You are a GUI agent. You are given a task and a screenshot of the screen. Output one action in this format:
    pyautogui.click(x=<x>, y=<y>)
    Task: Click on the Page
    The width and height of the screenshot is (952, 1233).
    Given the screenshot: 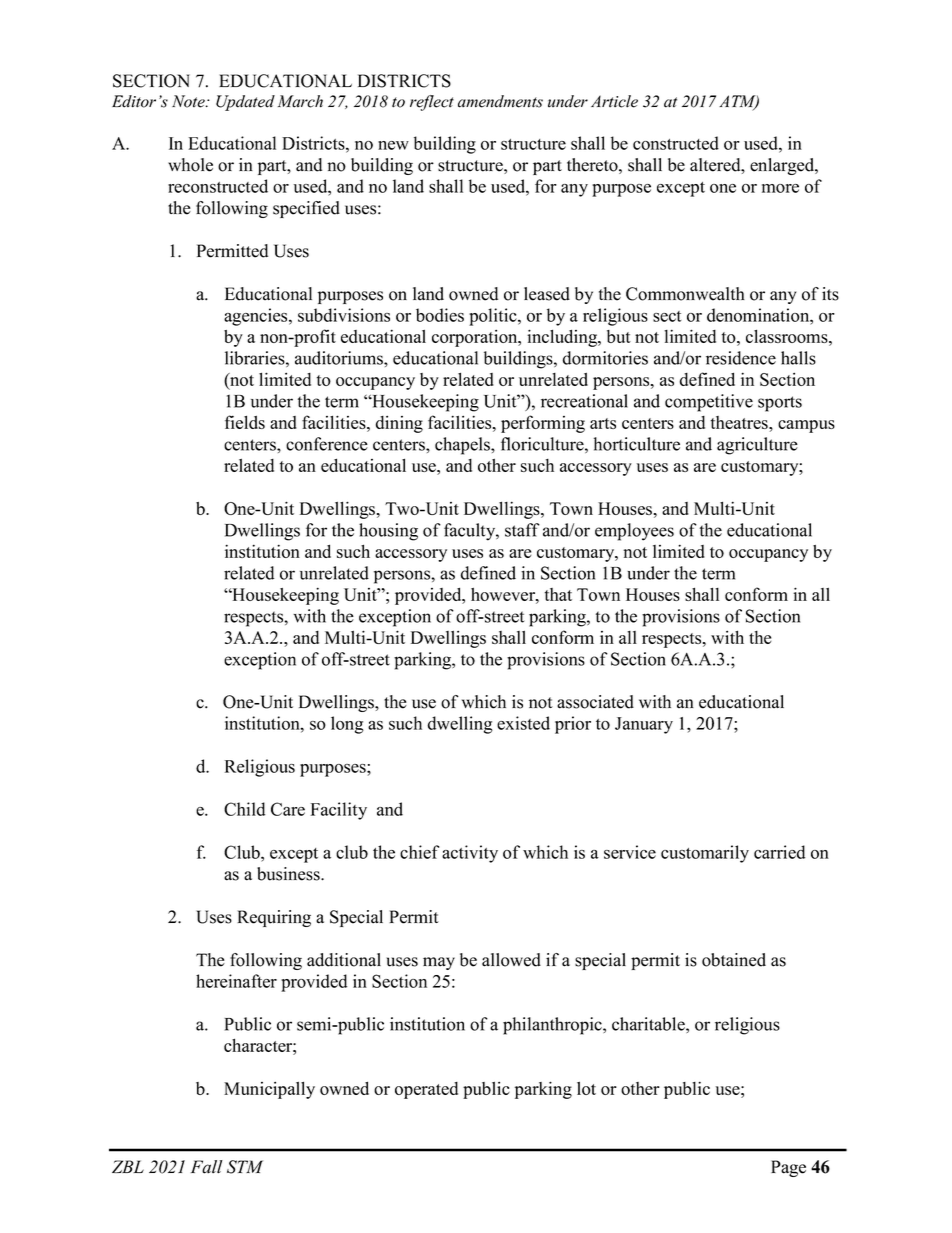 What is the action you would take?
    pyautogui.click(x=788, y=1168)
